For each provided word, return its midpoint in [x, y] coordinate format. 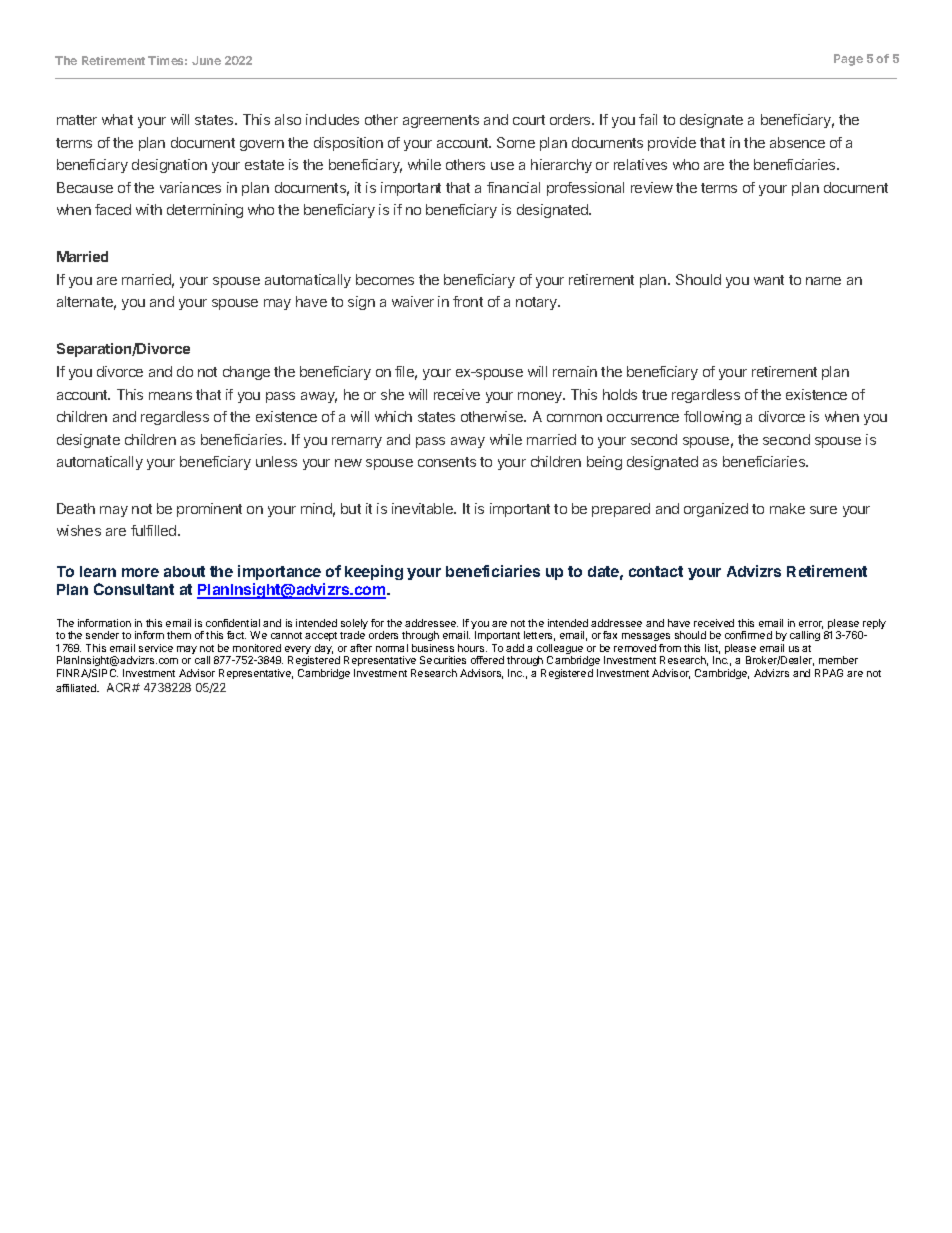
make [787, 508]
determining [205, 211]
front [468, 301]
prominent [209, 510]
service [156, 648]
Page [848, 60]
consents [447, 462]
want [769, 280]
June [206, 60]
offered [487, 660]
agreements [441, 121]
